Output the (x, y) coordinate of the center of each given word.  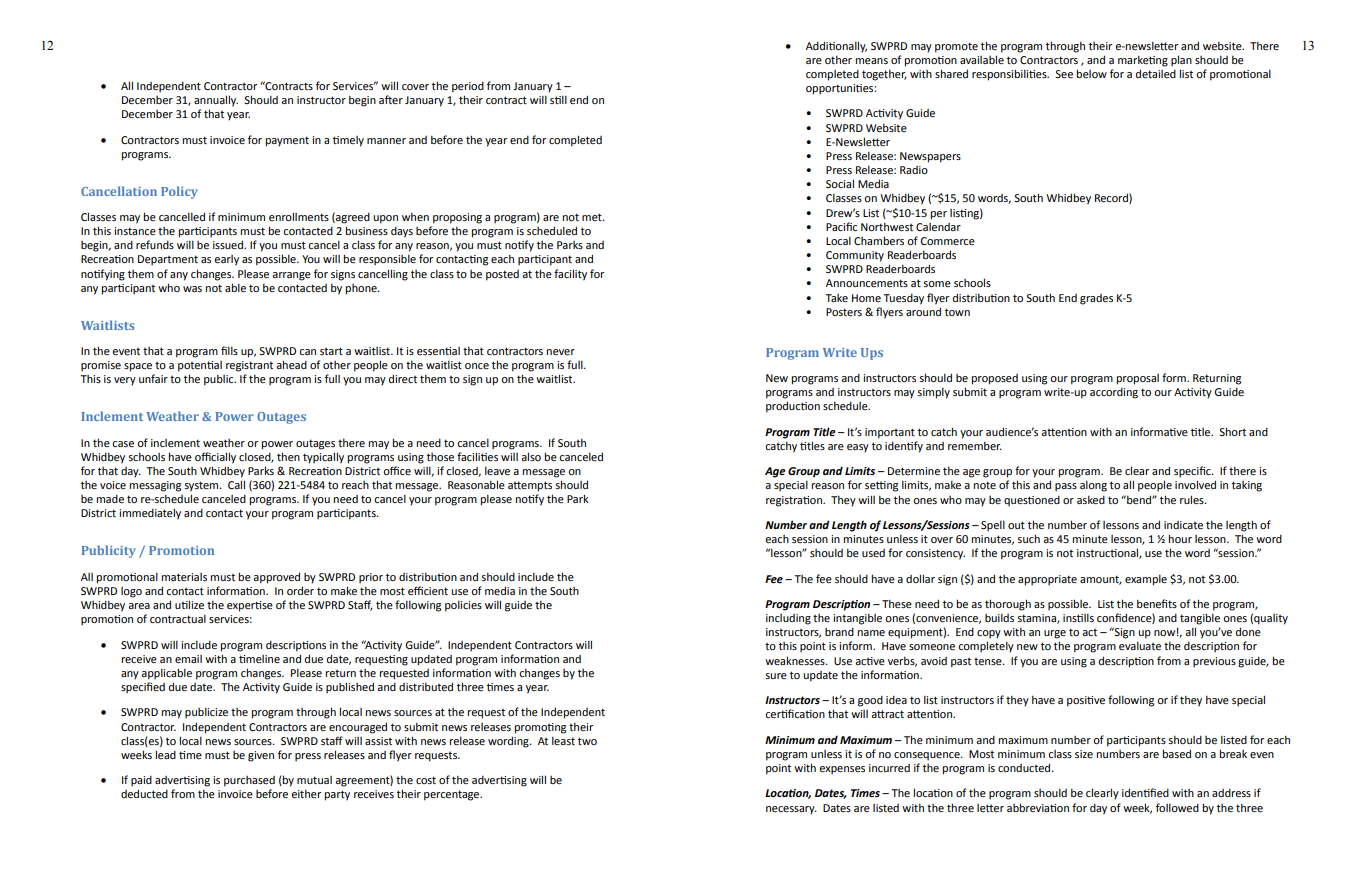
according (1114, 393)
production (793, 407)
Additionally (836, 47)
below (1091, 73)
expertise (250, 606)
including (788, 619)
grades (1096, 299)
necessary (791, 810)
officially (215, 458)
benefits (1157, 603)
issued (229, 244)
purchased (249, 781)
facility (570, 275)
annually (216, 101)
